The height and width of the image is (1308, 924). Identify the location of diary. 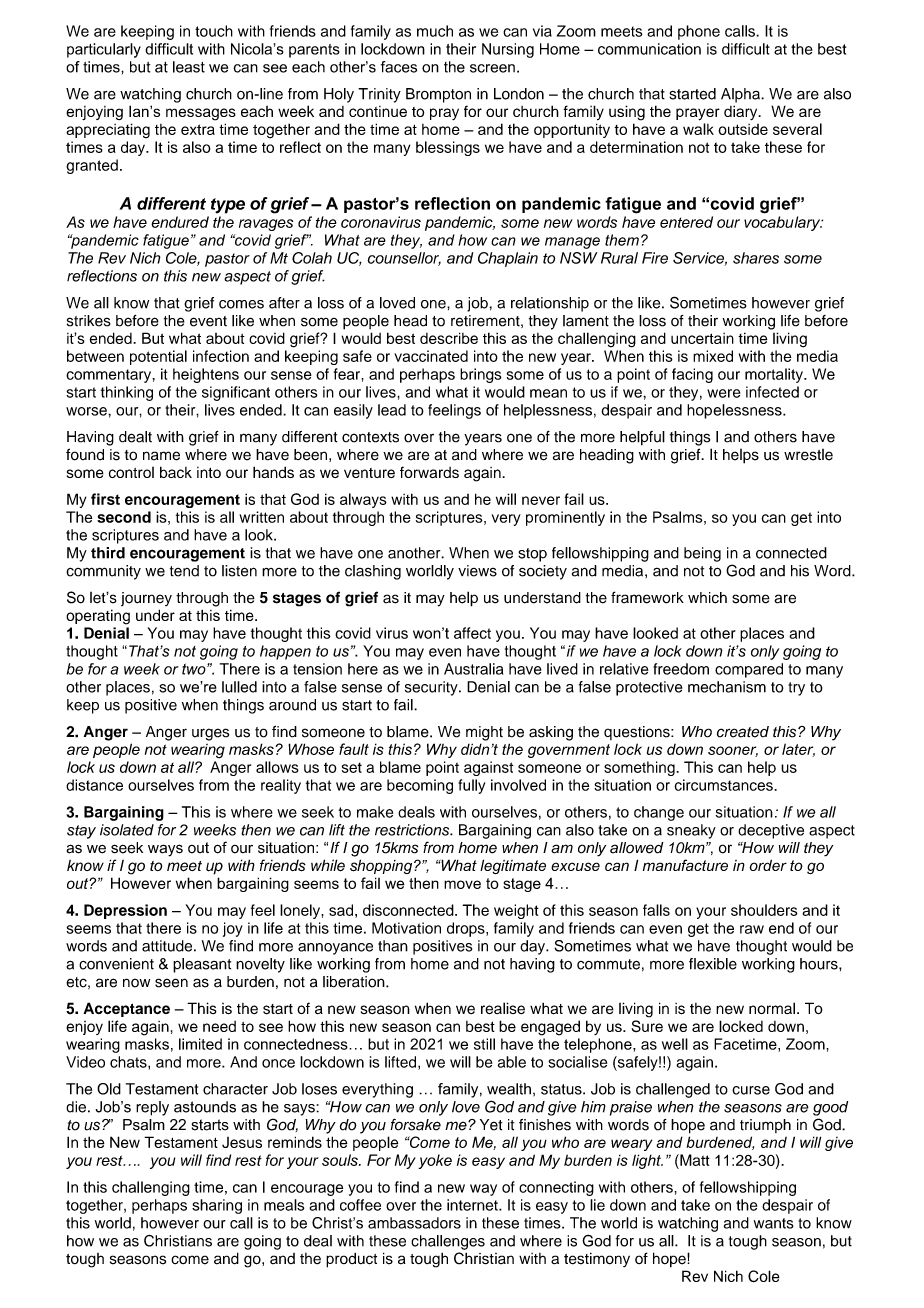
(742, 112).
